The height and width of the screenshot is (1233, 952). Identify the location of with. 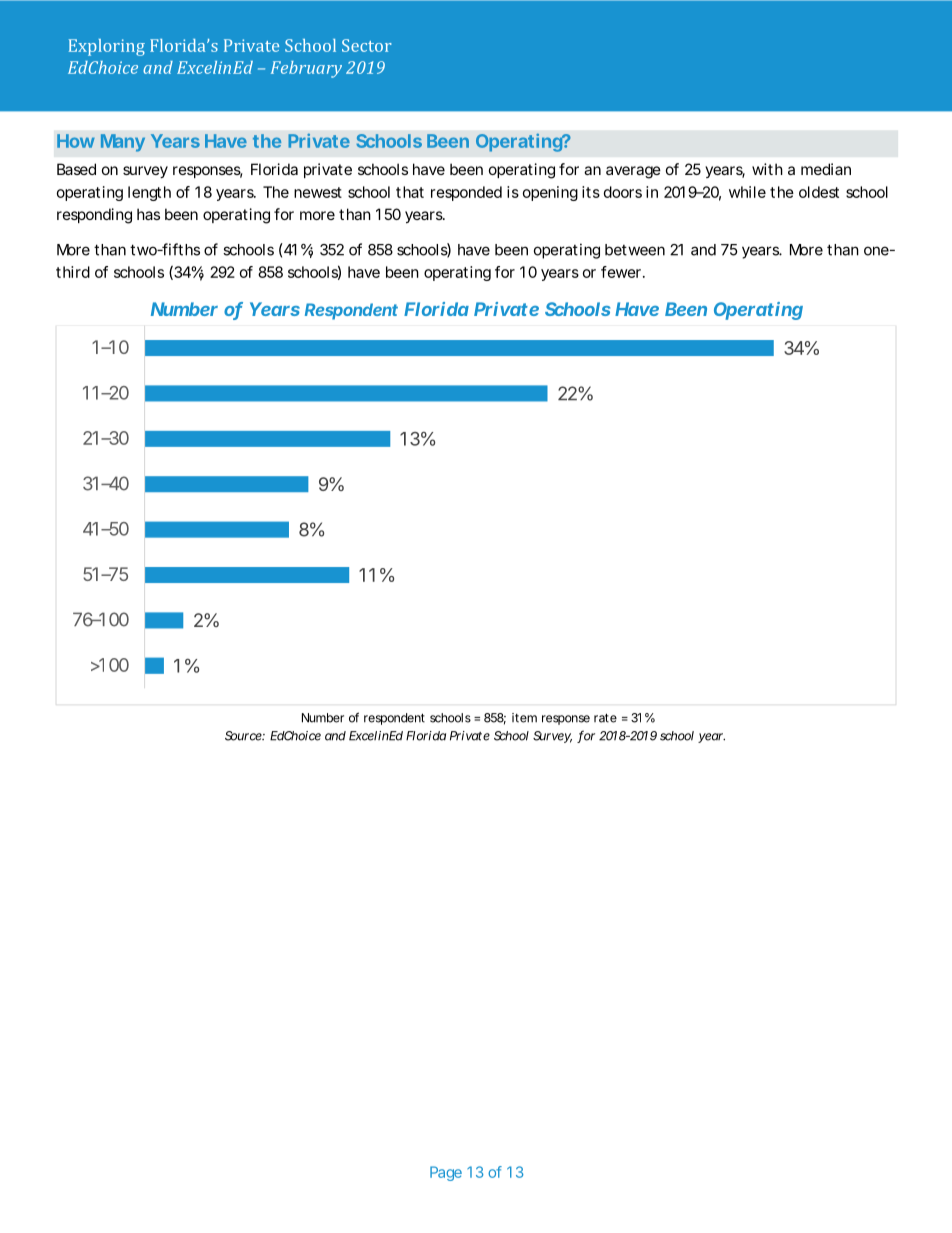
(767, 169).
